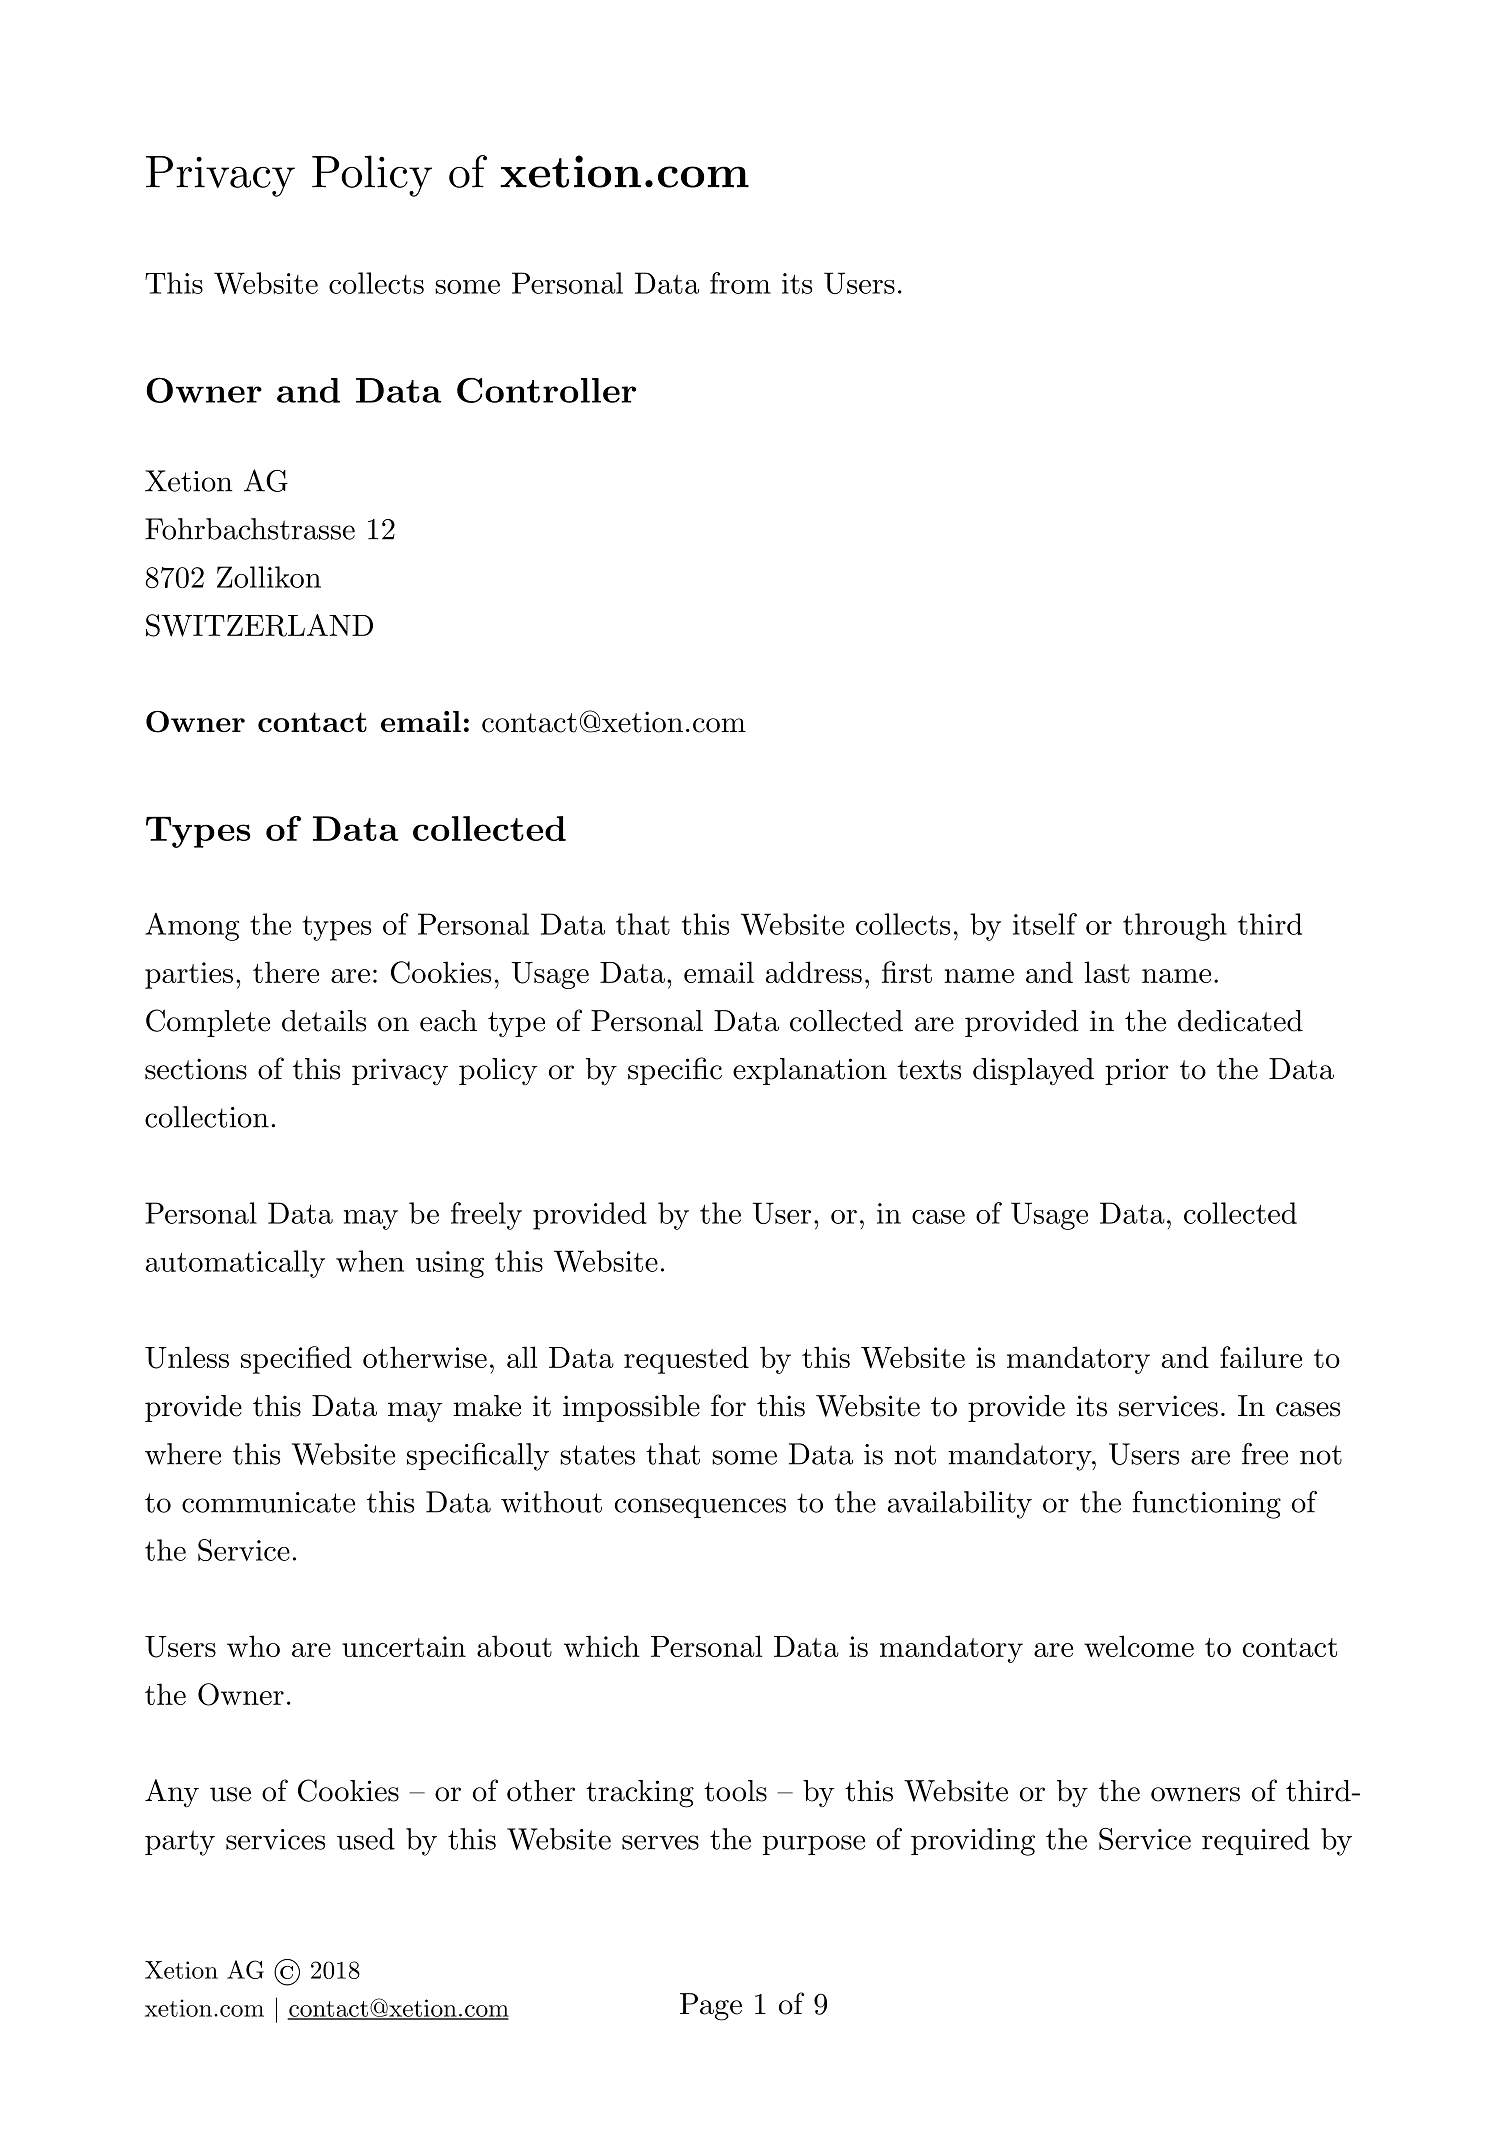 The width and height of the screenshot is (1508, 2133). Describe the element at coordinates (740, 283) in the screenshot. I see `from` at that location.
